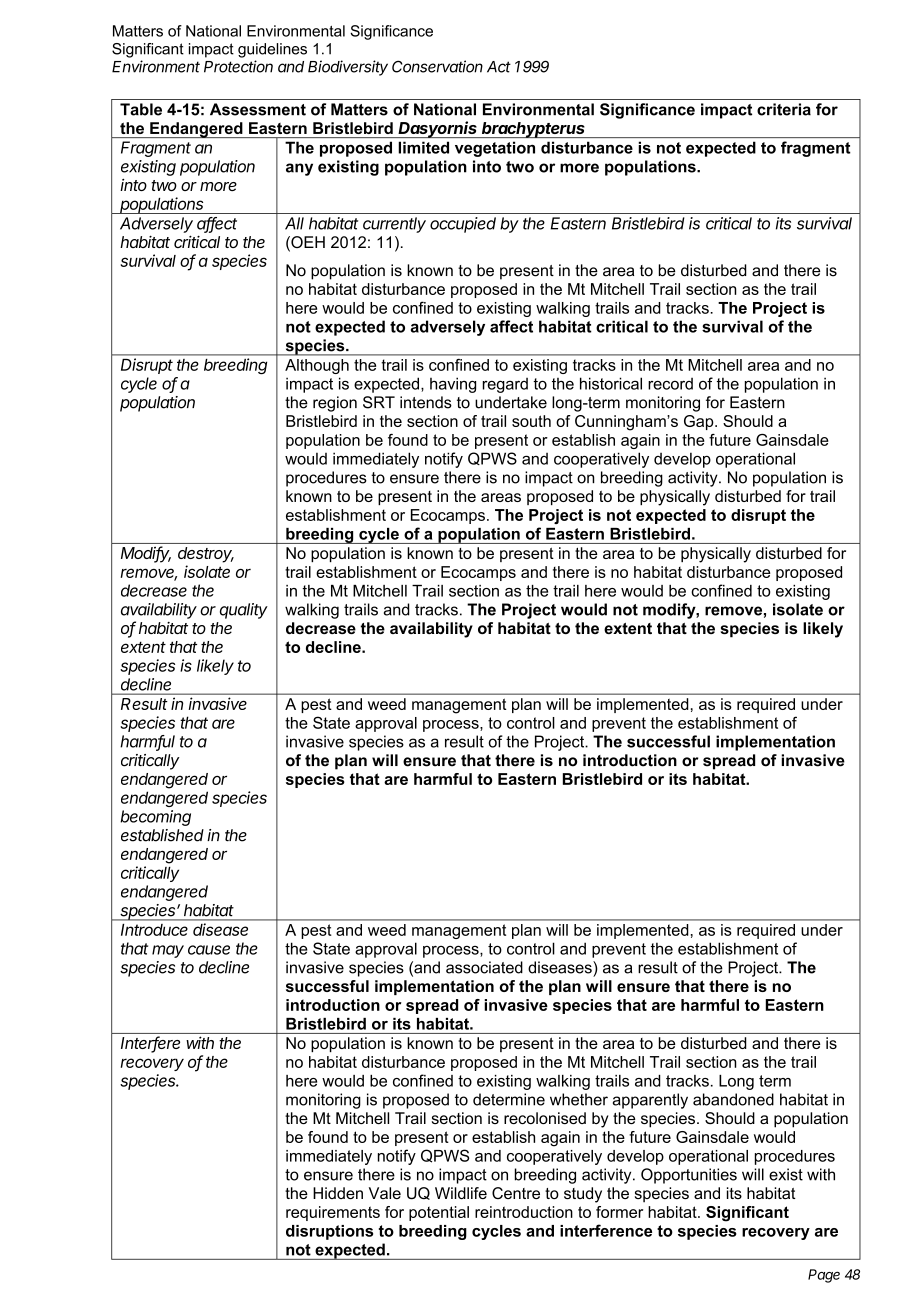 The image size is (924, 1308). I want to click on criteria, so click(784, 109).
